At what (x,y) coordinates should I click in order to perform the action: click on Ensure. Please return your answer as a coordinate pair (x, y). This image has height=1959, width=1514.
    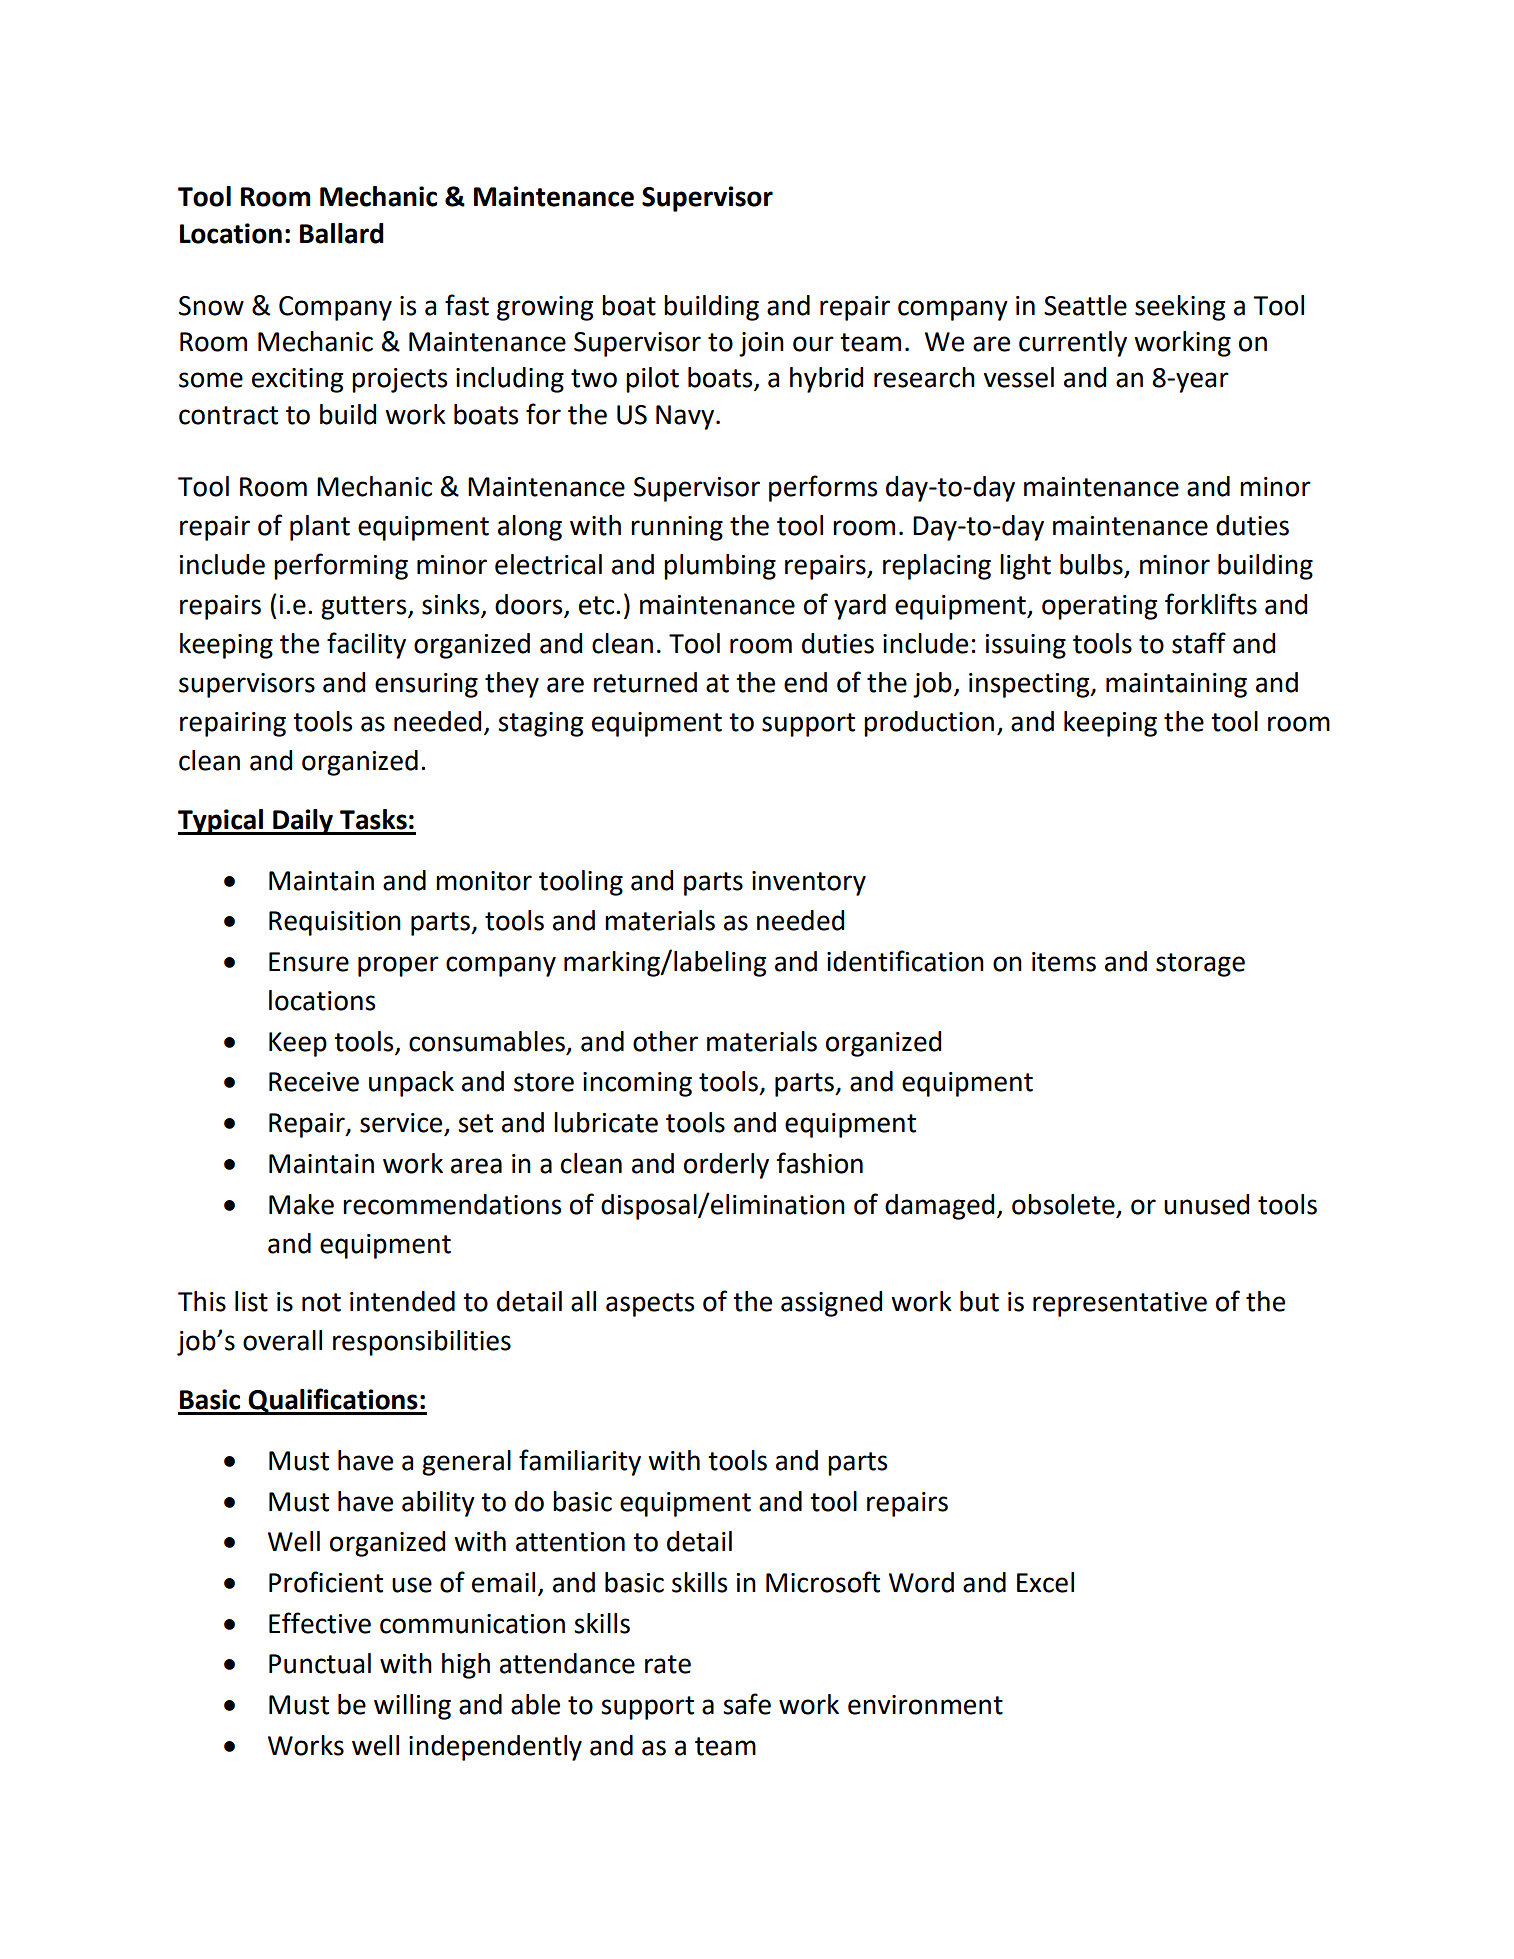
    Looking at the image, I should click on (309, 962).
